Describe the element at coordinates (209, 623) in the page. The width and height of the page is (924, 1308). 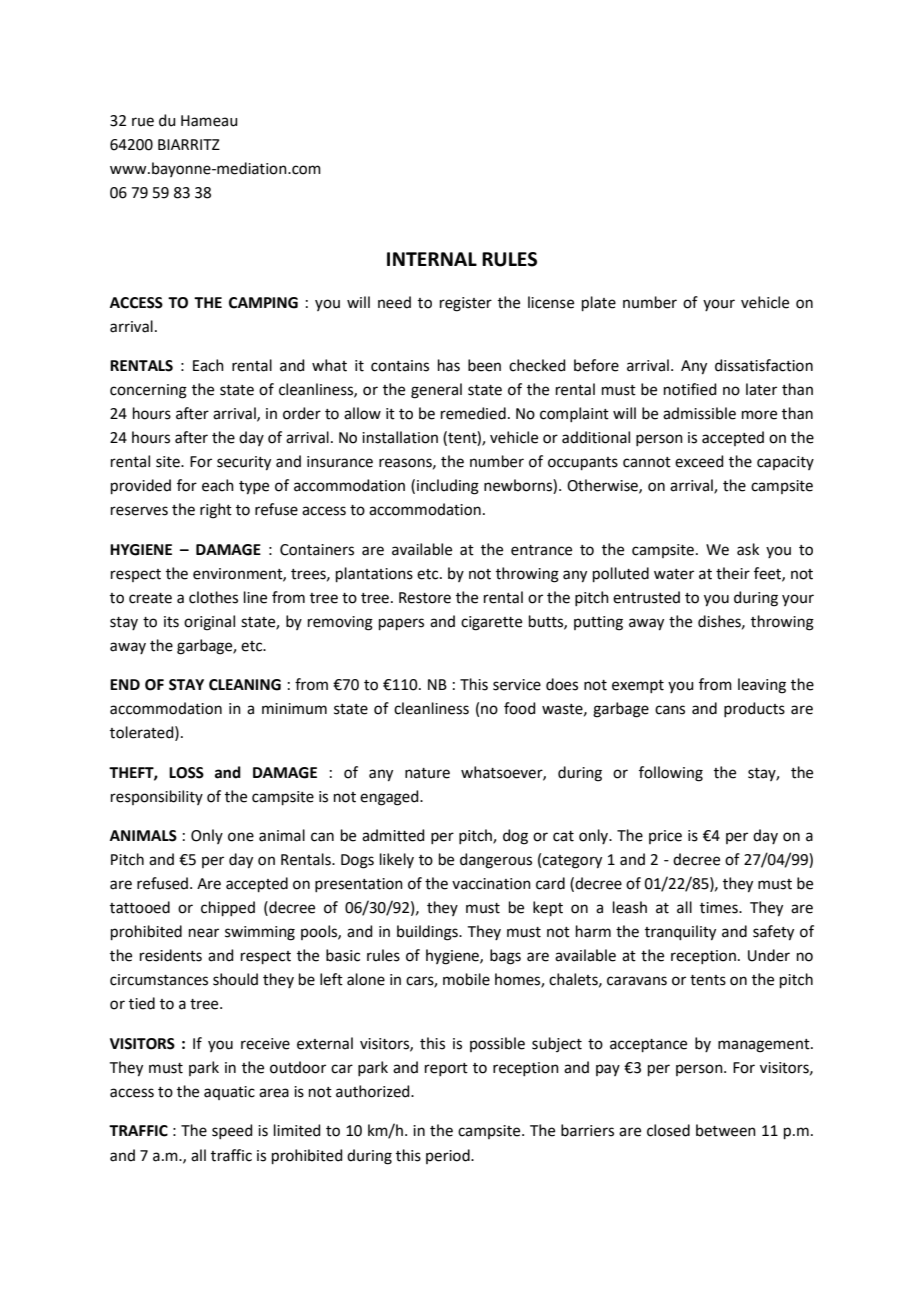
I see `original` at that location.
